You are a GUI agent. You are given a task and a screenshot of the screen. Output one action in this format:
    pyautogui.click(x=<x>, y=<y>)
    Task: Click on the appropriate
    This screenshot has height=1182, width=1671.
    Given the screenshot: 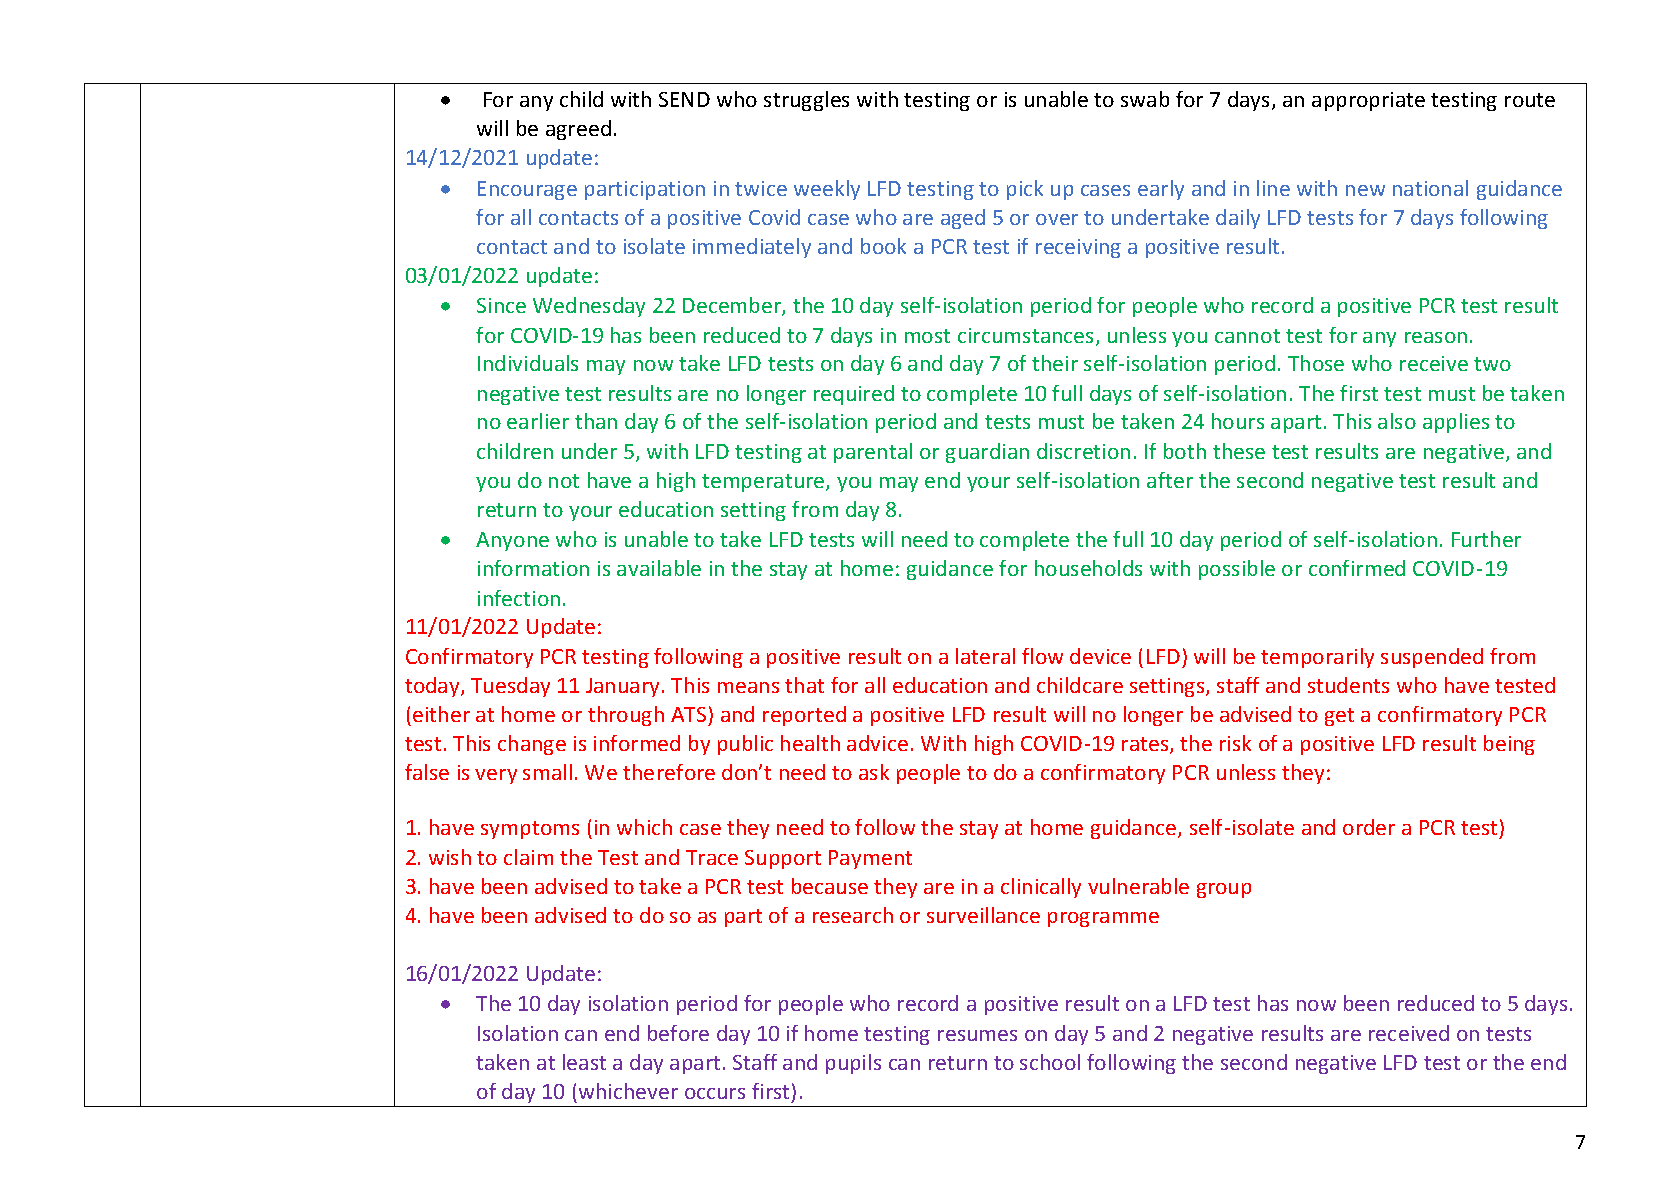 What is the action you would take?
    pyautogui.click(x=1368, y=101)
